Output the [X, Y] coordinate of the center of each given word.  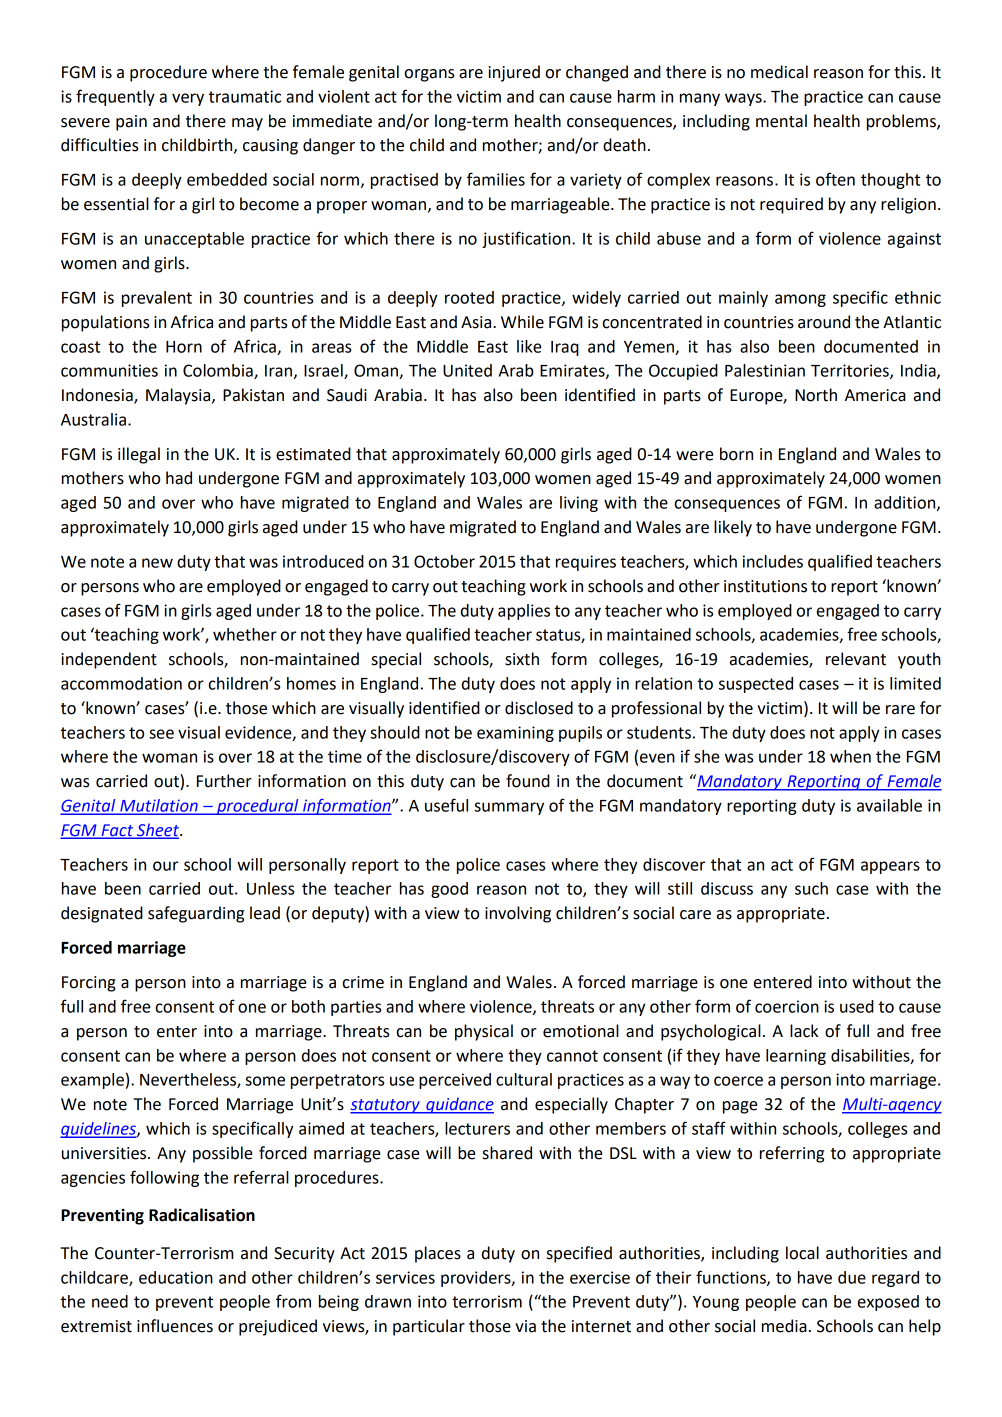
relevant [856, 659]
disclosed [539, 708]
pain [131, 123]
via [525, 1326]
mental [781, 121]
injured [514, 73]
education [176, 1277]
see [161, 734]
